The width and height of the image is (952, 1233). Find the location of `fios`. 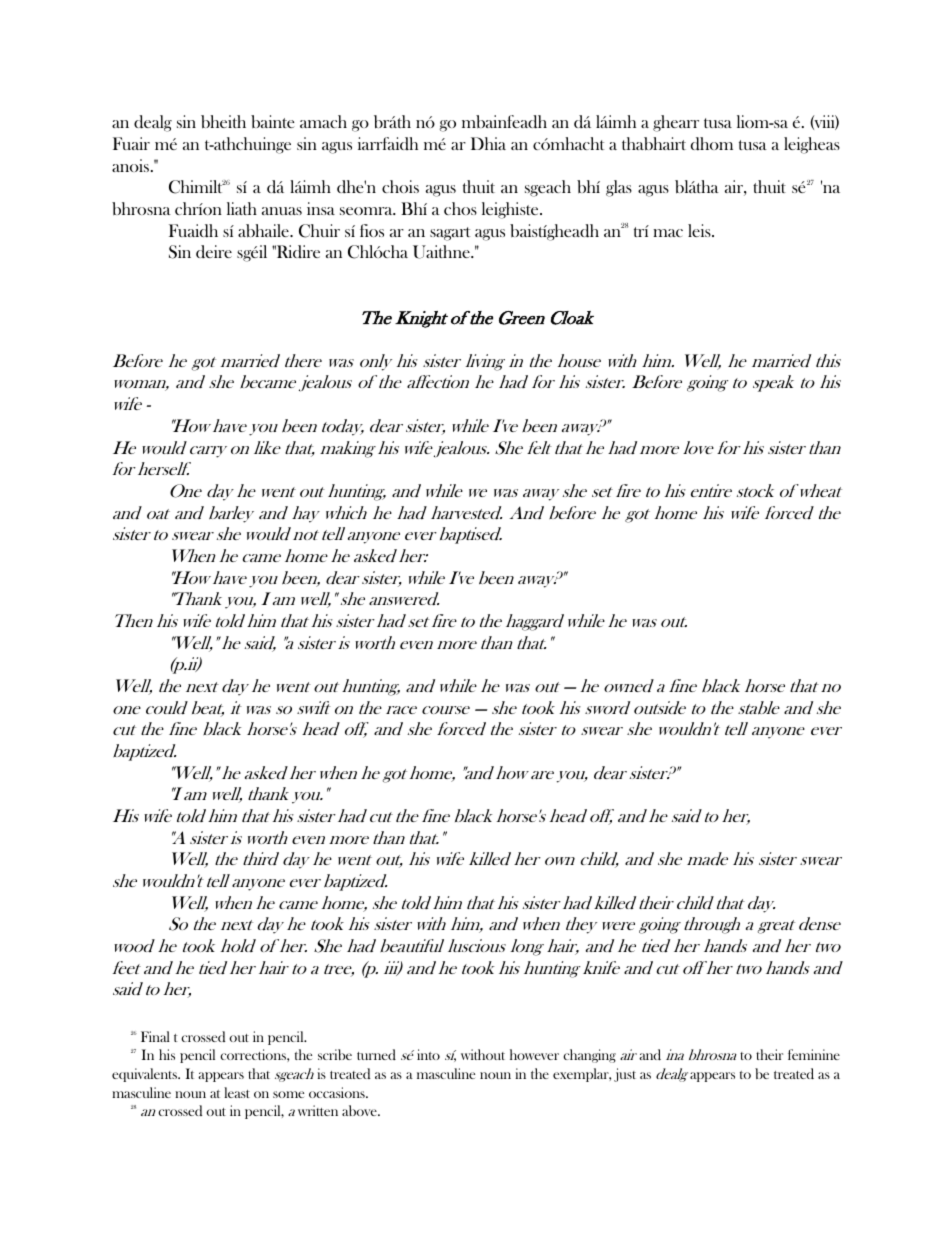

fios is located at coordinates (372, 230).
